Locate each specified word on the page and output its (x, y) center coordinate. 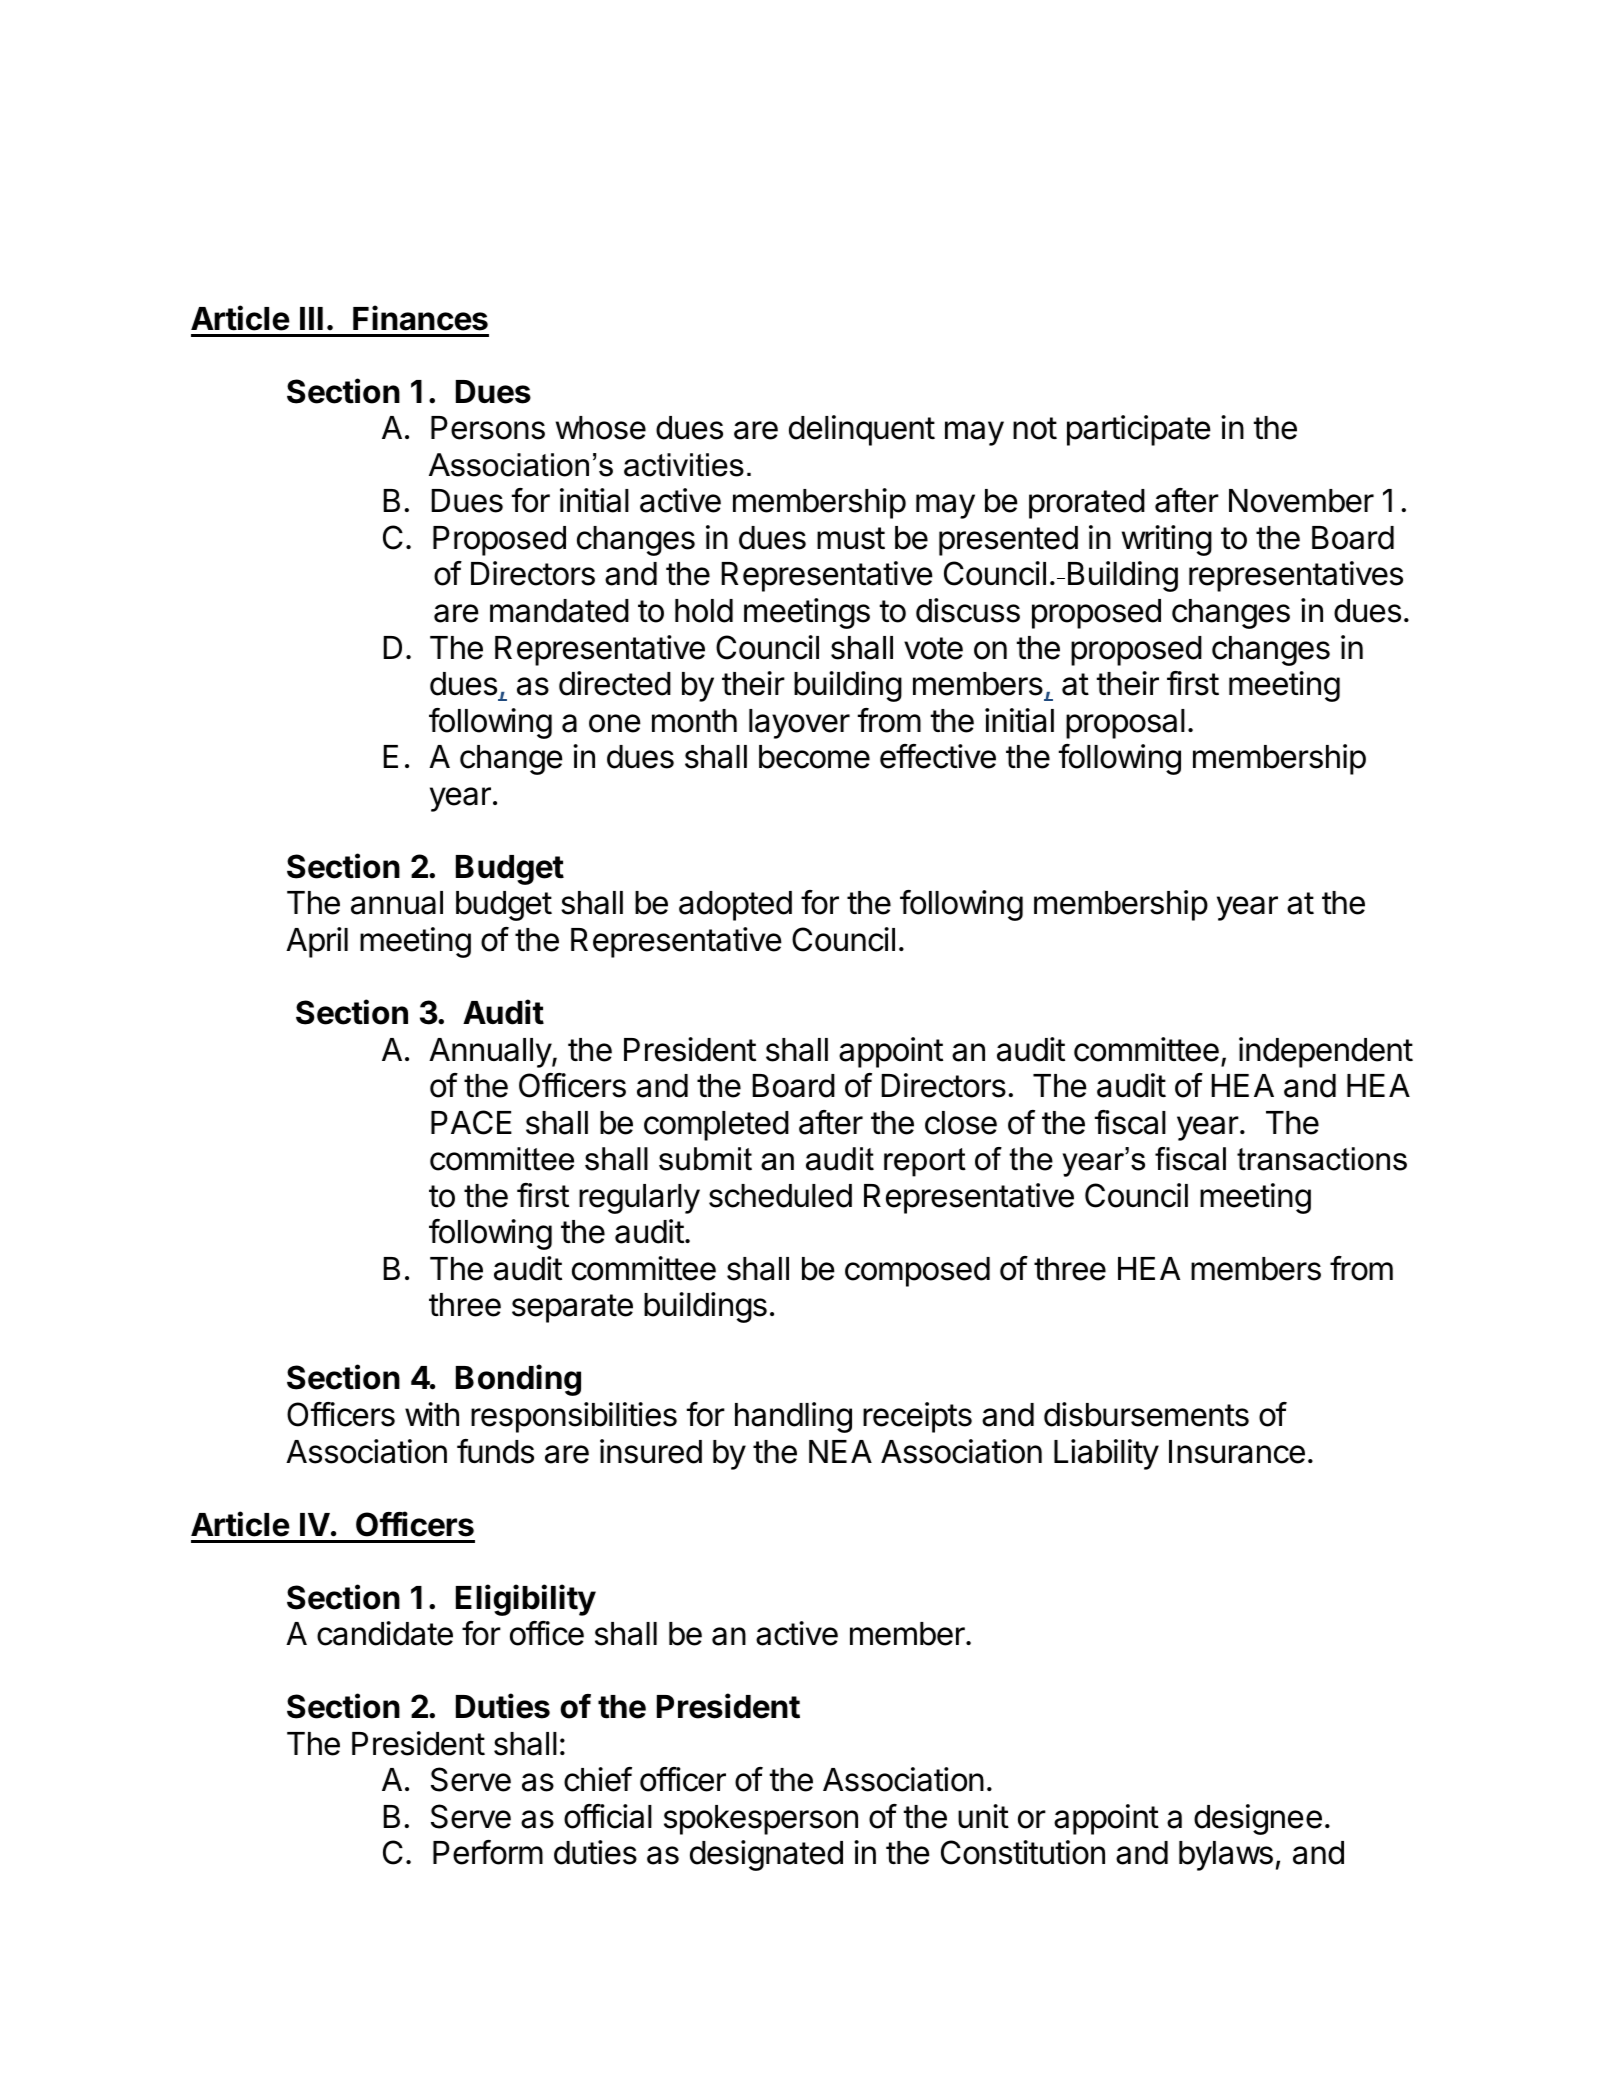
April (317, 942)
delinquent (862, 430)
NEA (840, 1451)
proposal (1125, 724)
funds (495, 1451)
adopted (735, 906)
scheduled (780, 1196)
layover (799, 724)
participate (1139, 430)
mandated (559, 611)
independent (1326, 1052)
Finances (420, 318)
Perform (488, 1852)
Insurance (1237, 1452)
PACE (471, 1122)
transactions (1322, 1159)
